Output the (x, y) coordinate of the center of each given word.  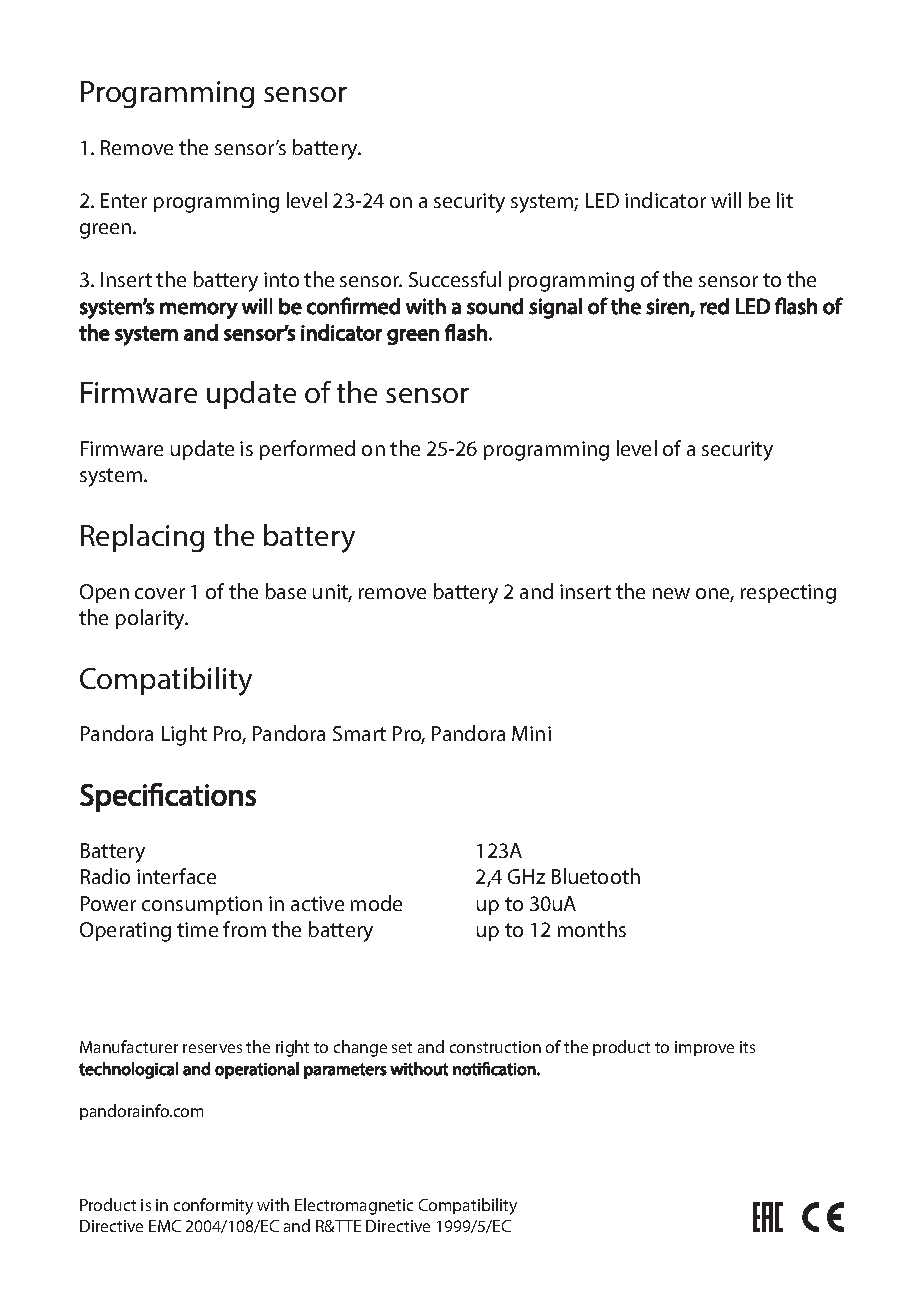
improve (704, 1048)
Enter (124, 200)
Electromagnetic (354, 1206)
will (726, 200)
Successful (455, 279)
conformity (213, 1206)
